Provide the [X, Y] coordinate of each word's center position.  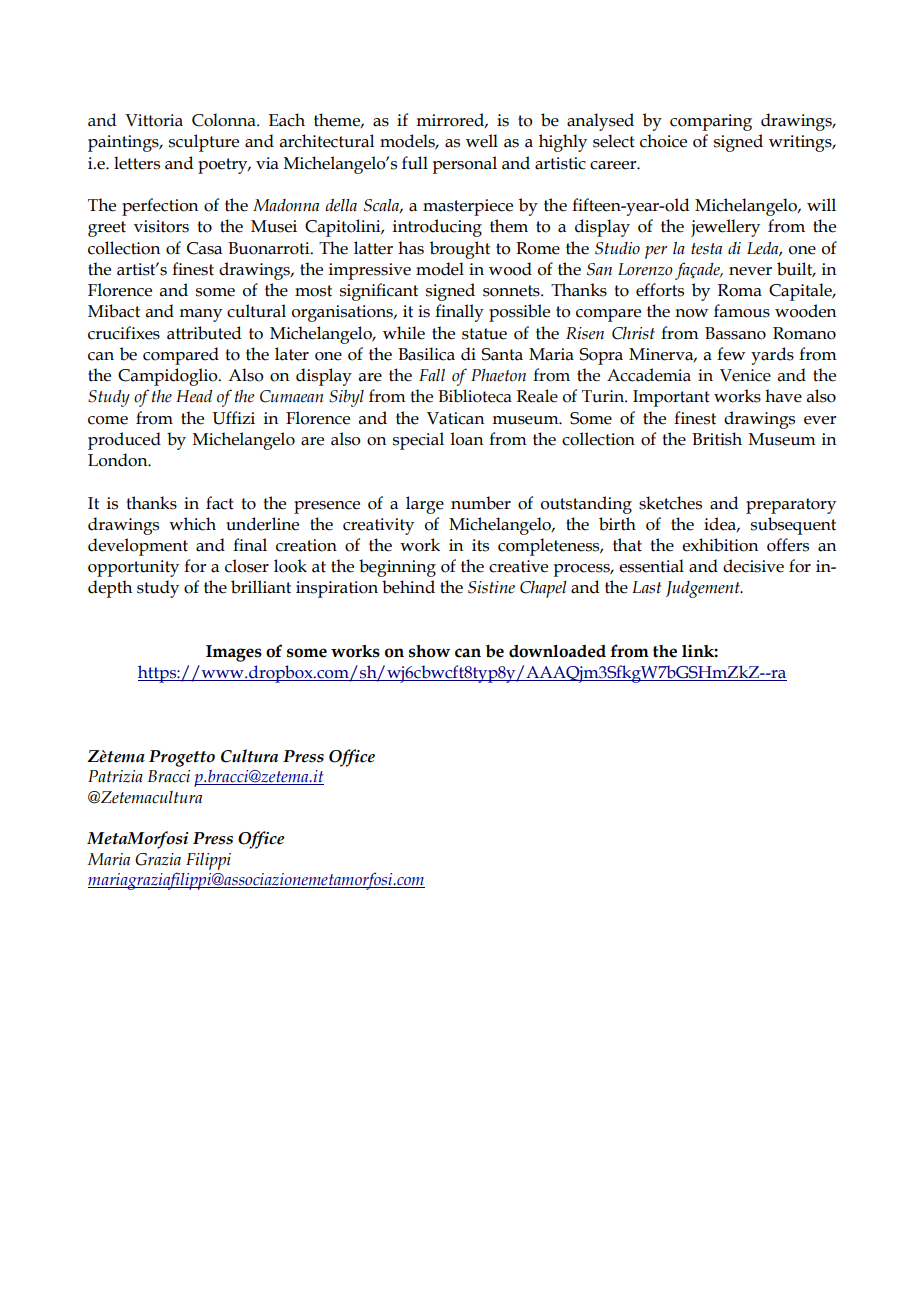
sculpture [204, 143]
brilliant [261, 587]
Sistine [491, 587]
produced [124, 441]
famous [742, 311]
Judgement [704, 589]
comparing [711, 122]
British [717, 439]
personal [464, 165]
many [200, 315]
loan [466, 439]
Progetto [182, 758]
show [429, 651]
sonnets [512, 291]
